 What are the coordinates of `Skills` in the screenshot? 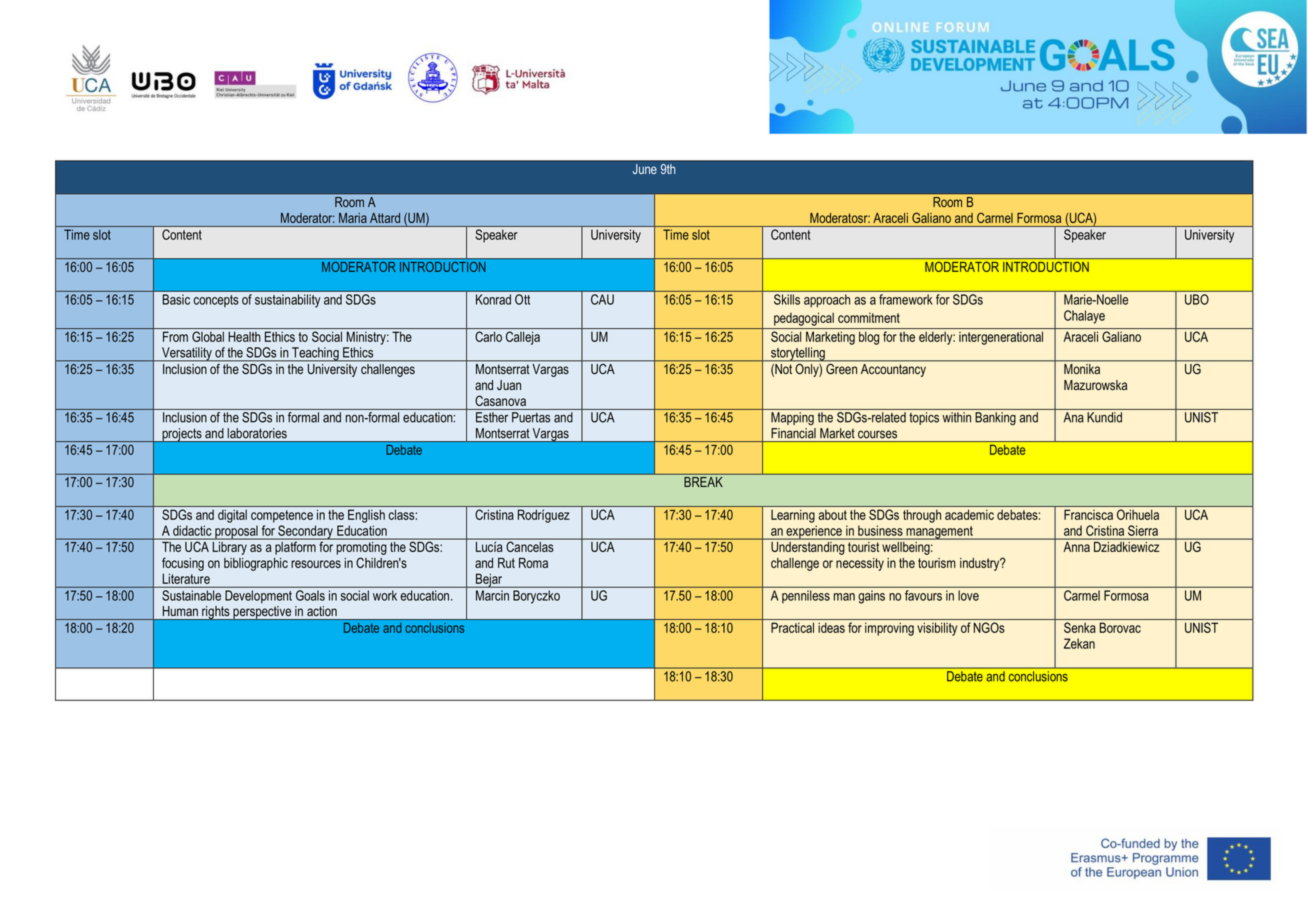 It's located at (787, 299).
